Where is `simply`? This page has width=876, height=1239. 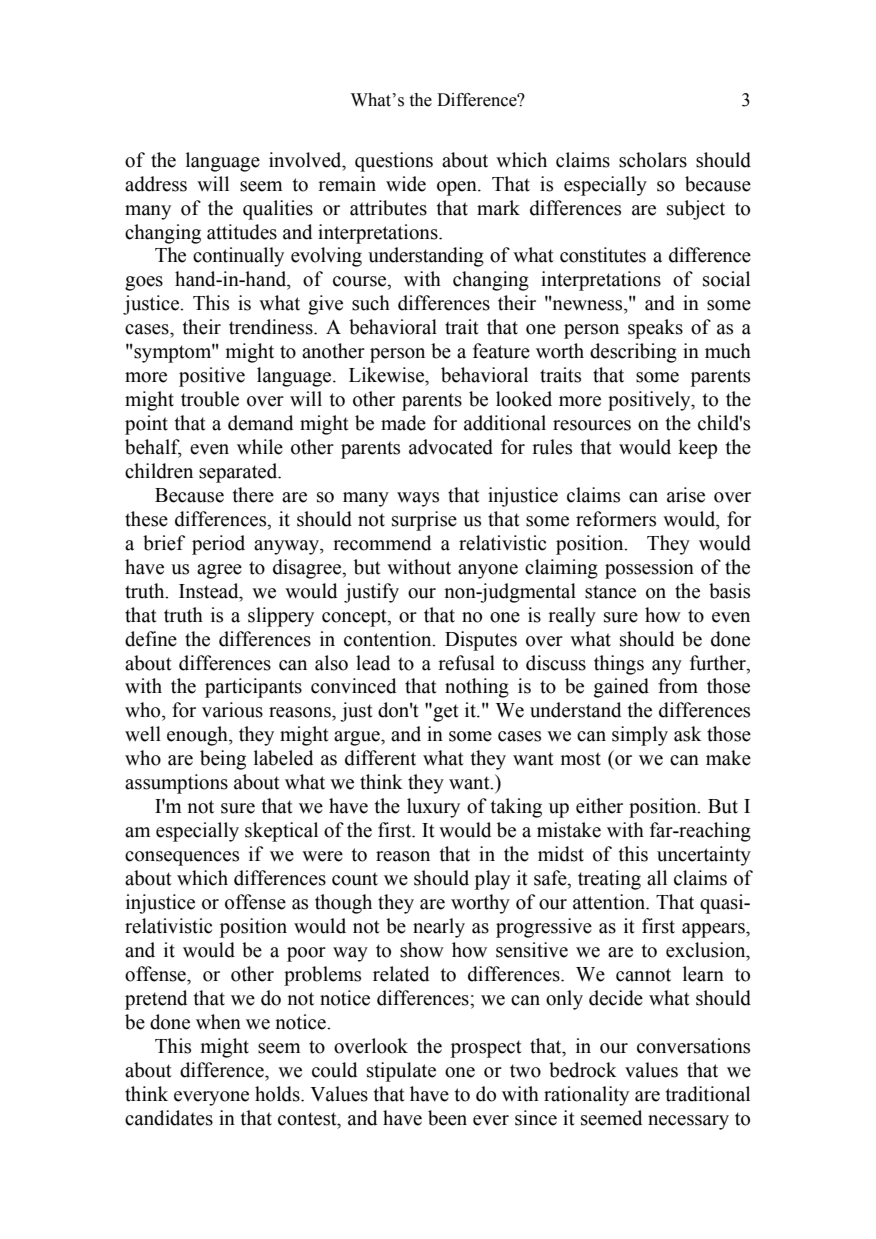 simply is located at coordinates (640, 736).
